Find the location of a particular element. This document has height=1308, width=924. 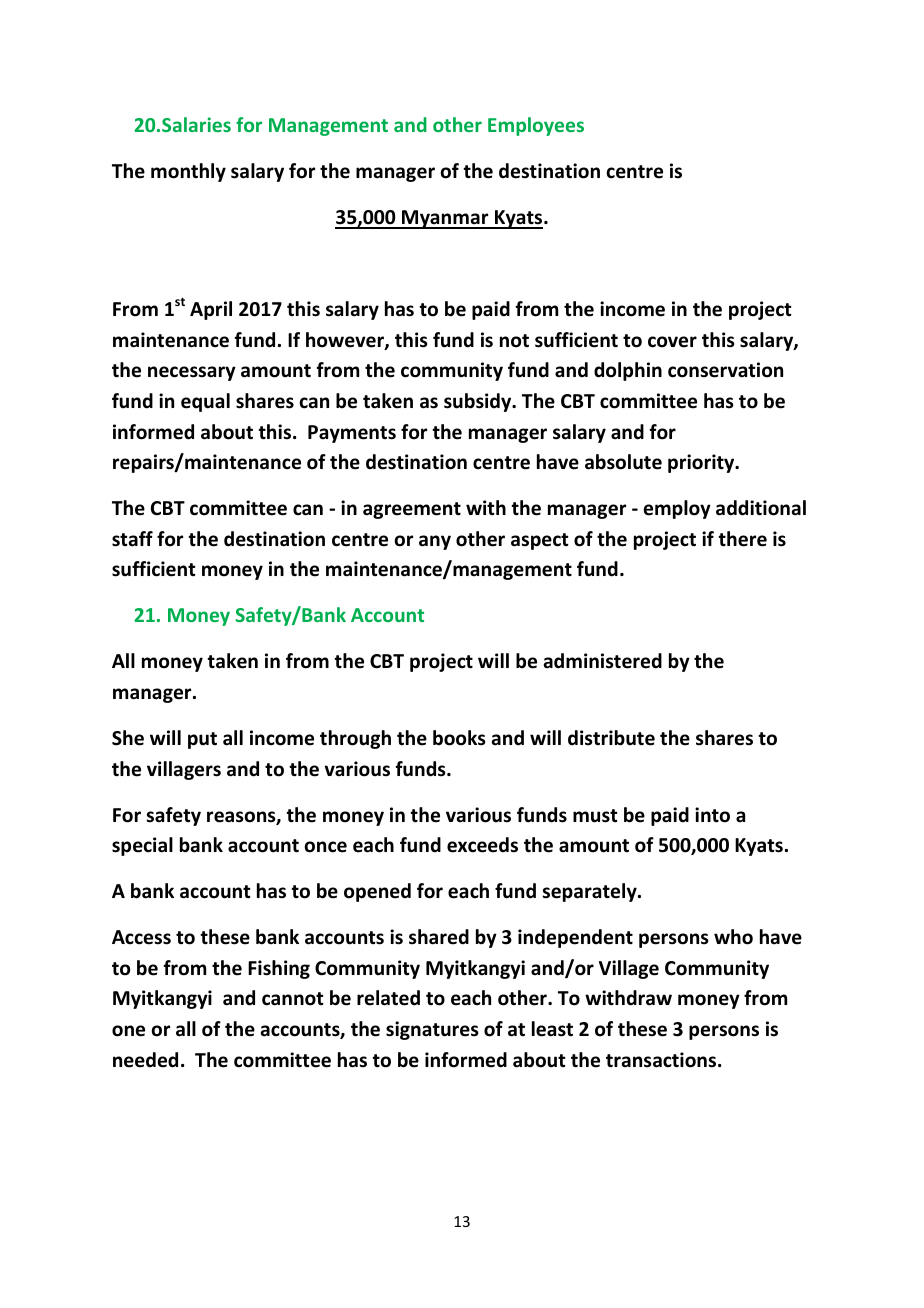

monthly is located at coordinates (188, 172).
